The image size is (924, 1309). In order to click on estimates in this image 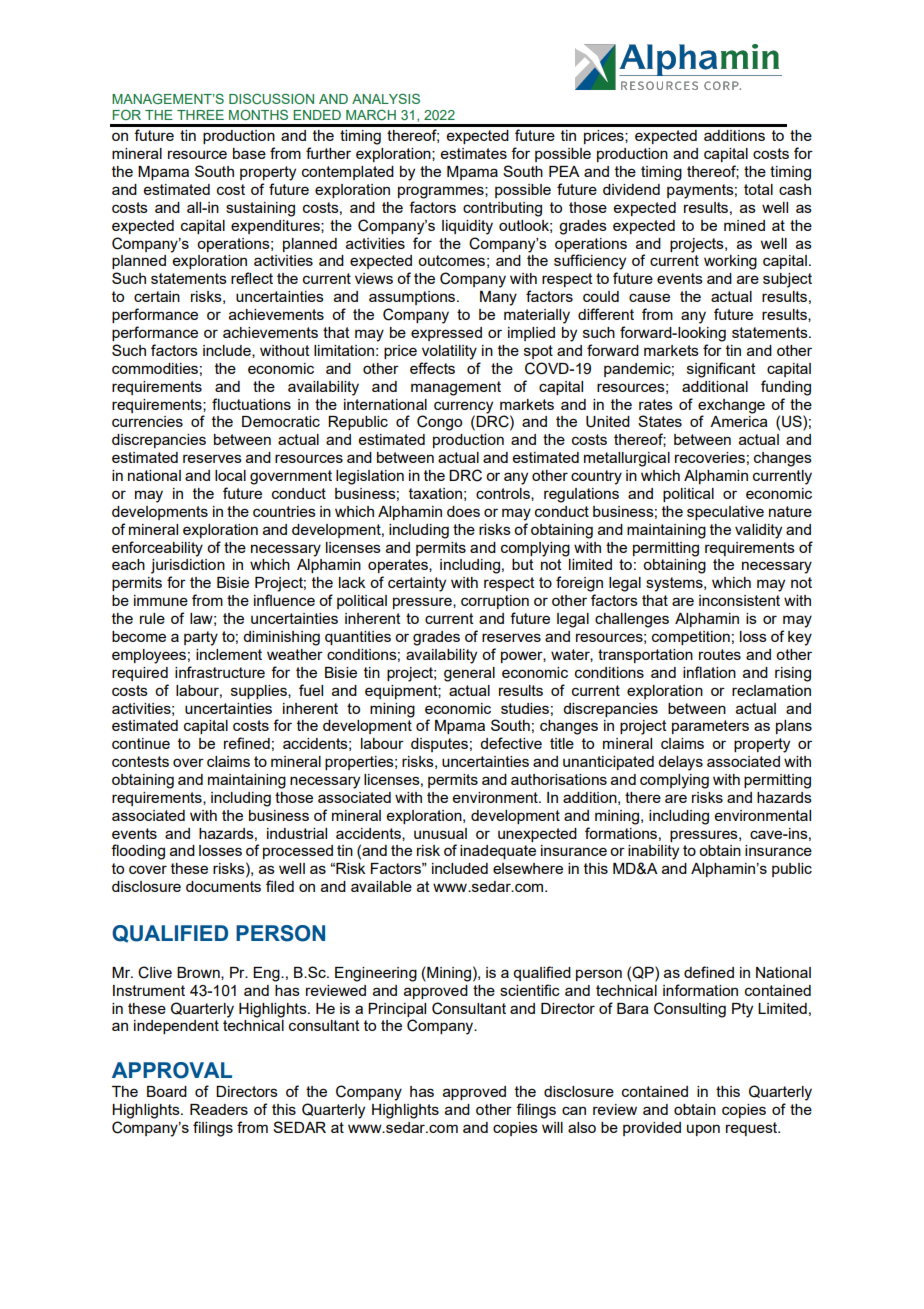, I will do `click(474, 153)`.
